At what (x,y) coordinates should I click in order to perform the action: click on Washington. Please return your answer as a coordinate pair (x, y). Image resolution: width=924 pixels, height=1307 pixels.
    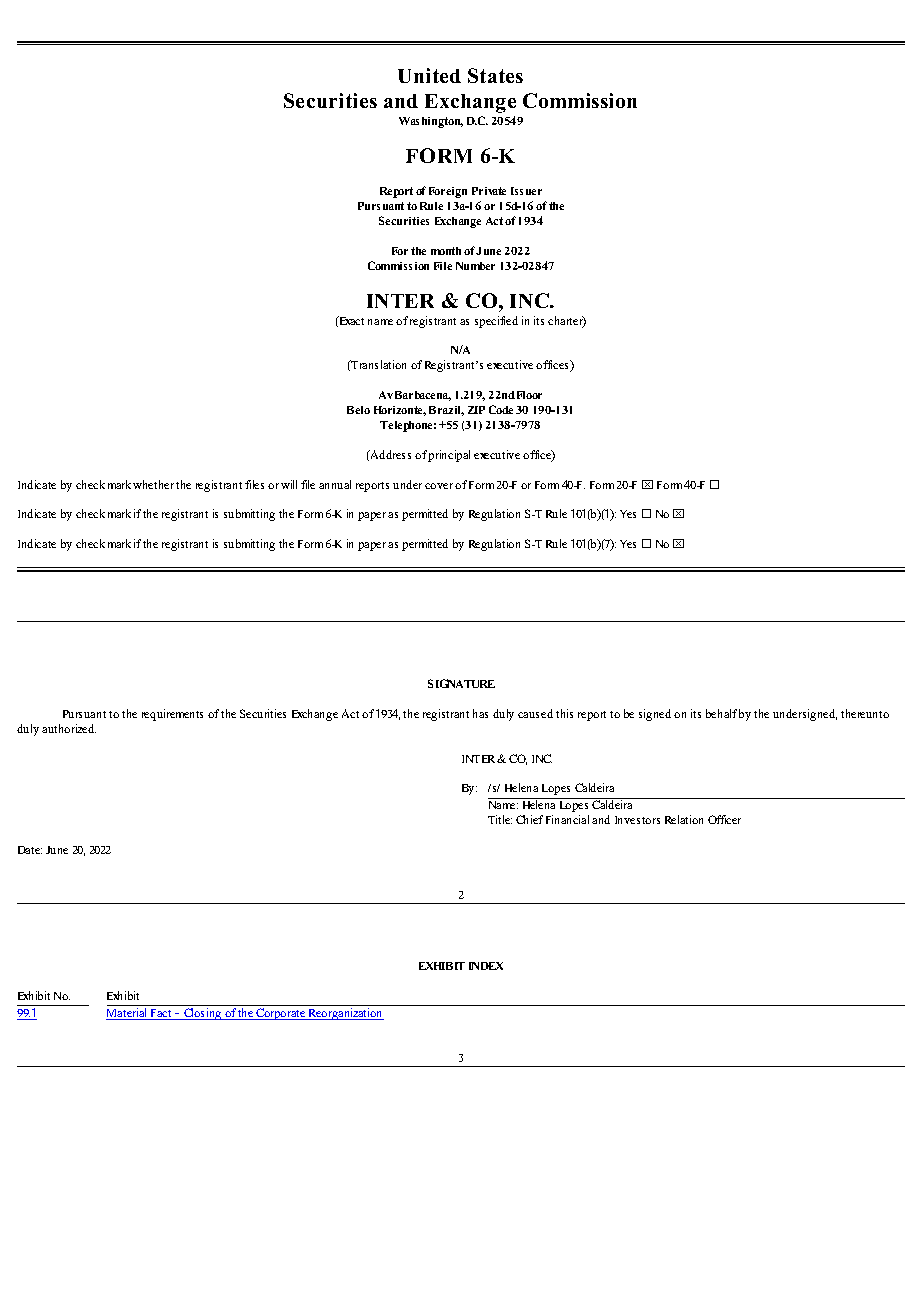
    Looking at the image, I should click on (431, 122).
